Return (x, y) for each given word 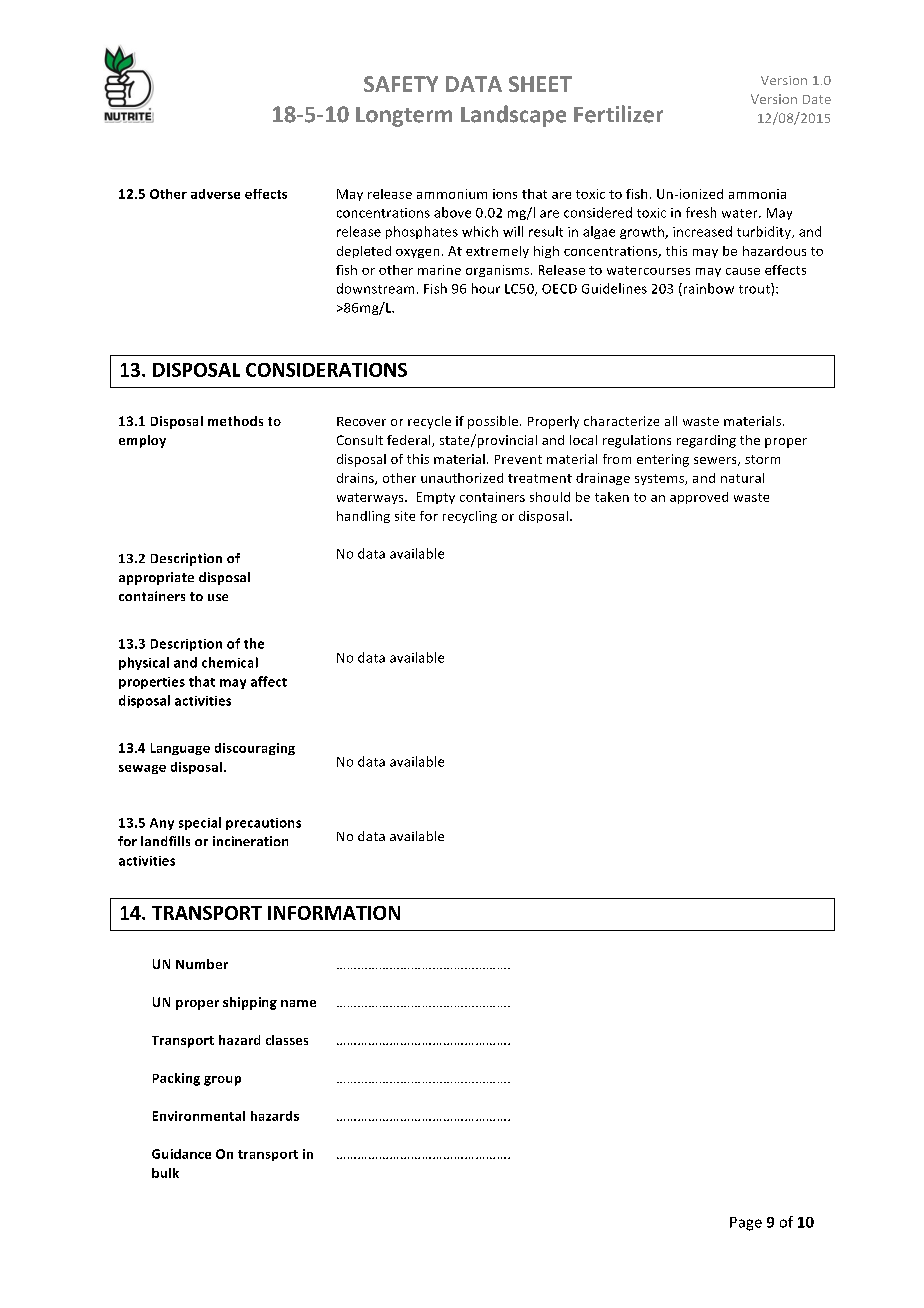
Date (817, 99)
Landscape (513, 116)
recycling (470, 517)
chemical (230, 662)
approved (699, 498)
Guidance (181, 1154)
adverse (215, 194)
